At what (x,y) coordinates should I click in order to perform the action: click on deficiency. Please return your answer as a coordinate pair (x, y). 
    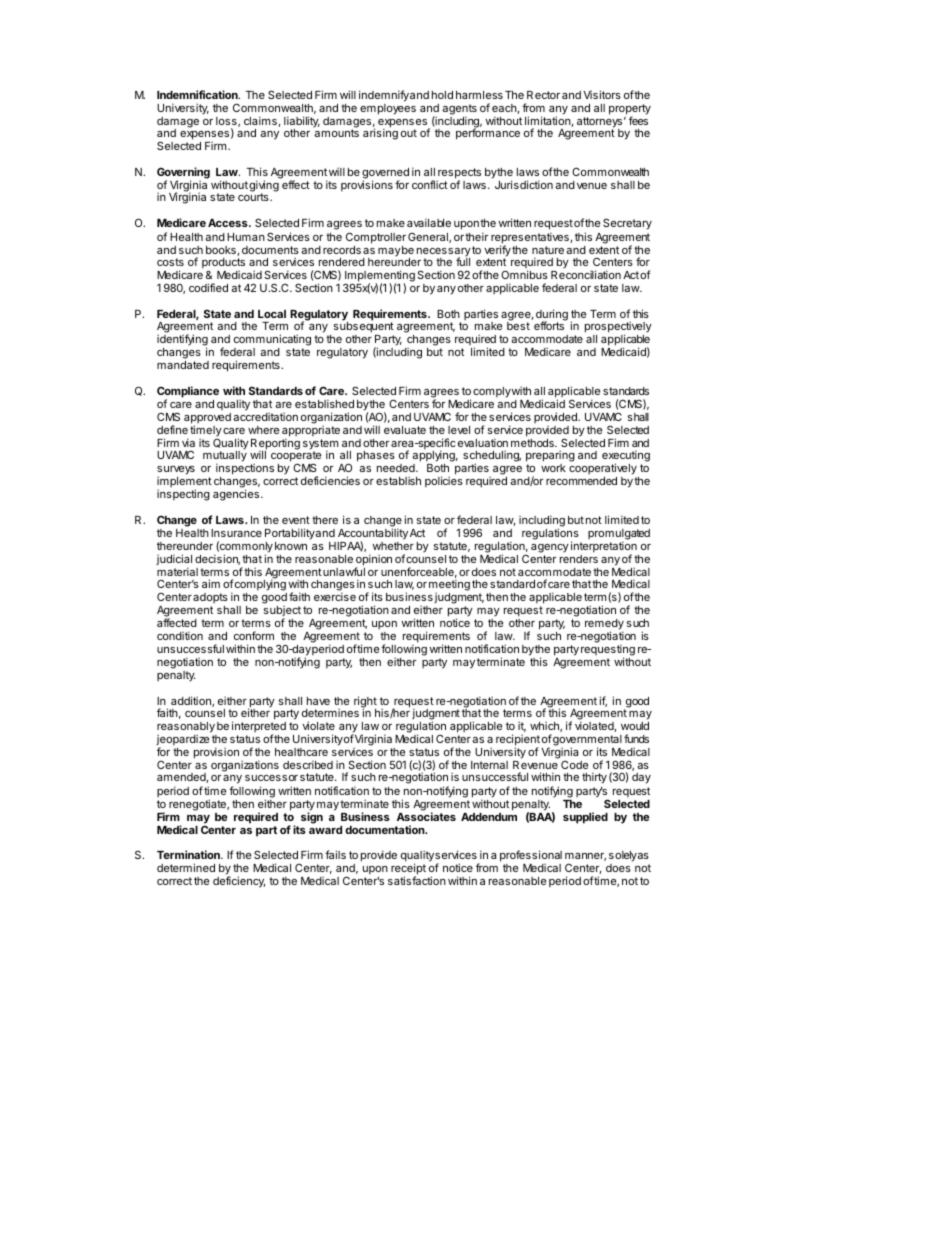
    Looking at the image, I should click on (239, 882).
